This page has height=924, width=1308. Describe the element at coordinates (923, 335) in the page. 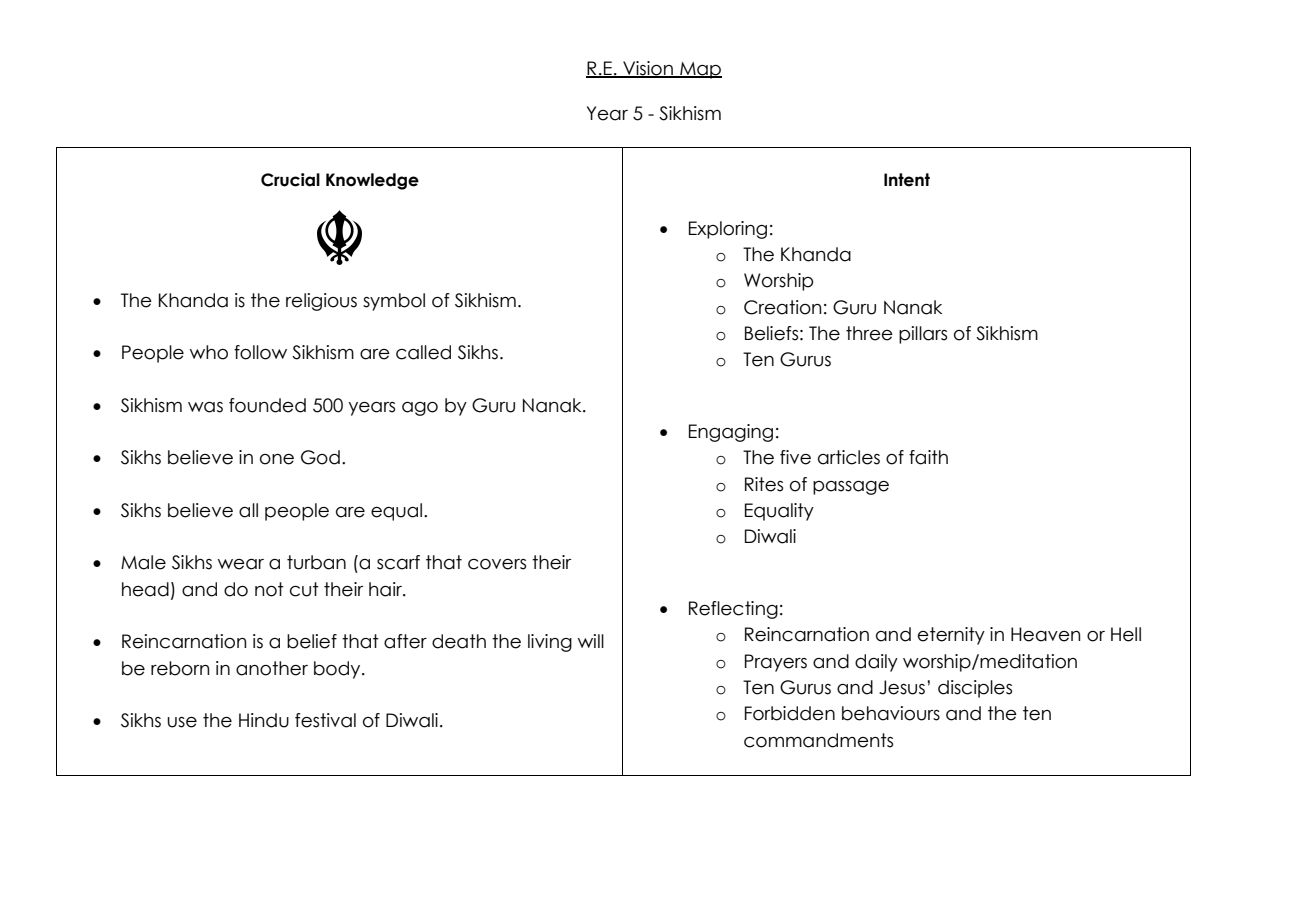

I see `pillars` at that location.
